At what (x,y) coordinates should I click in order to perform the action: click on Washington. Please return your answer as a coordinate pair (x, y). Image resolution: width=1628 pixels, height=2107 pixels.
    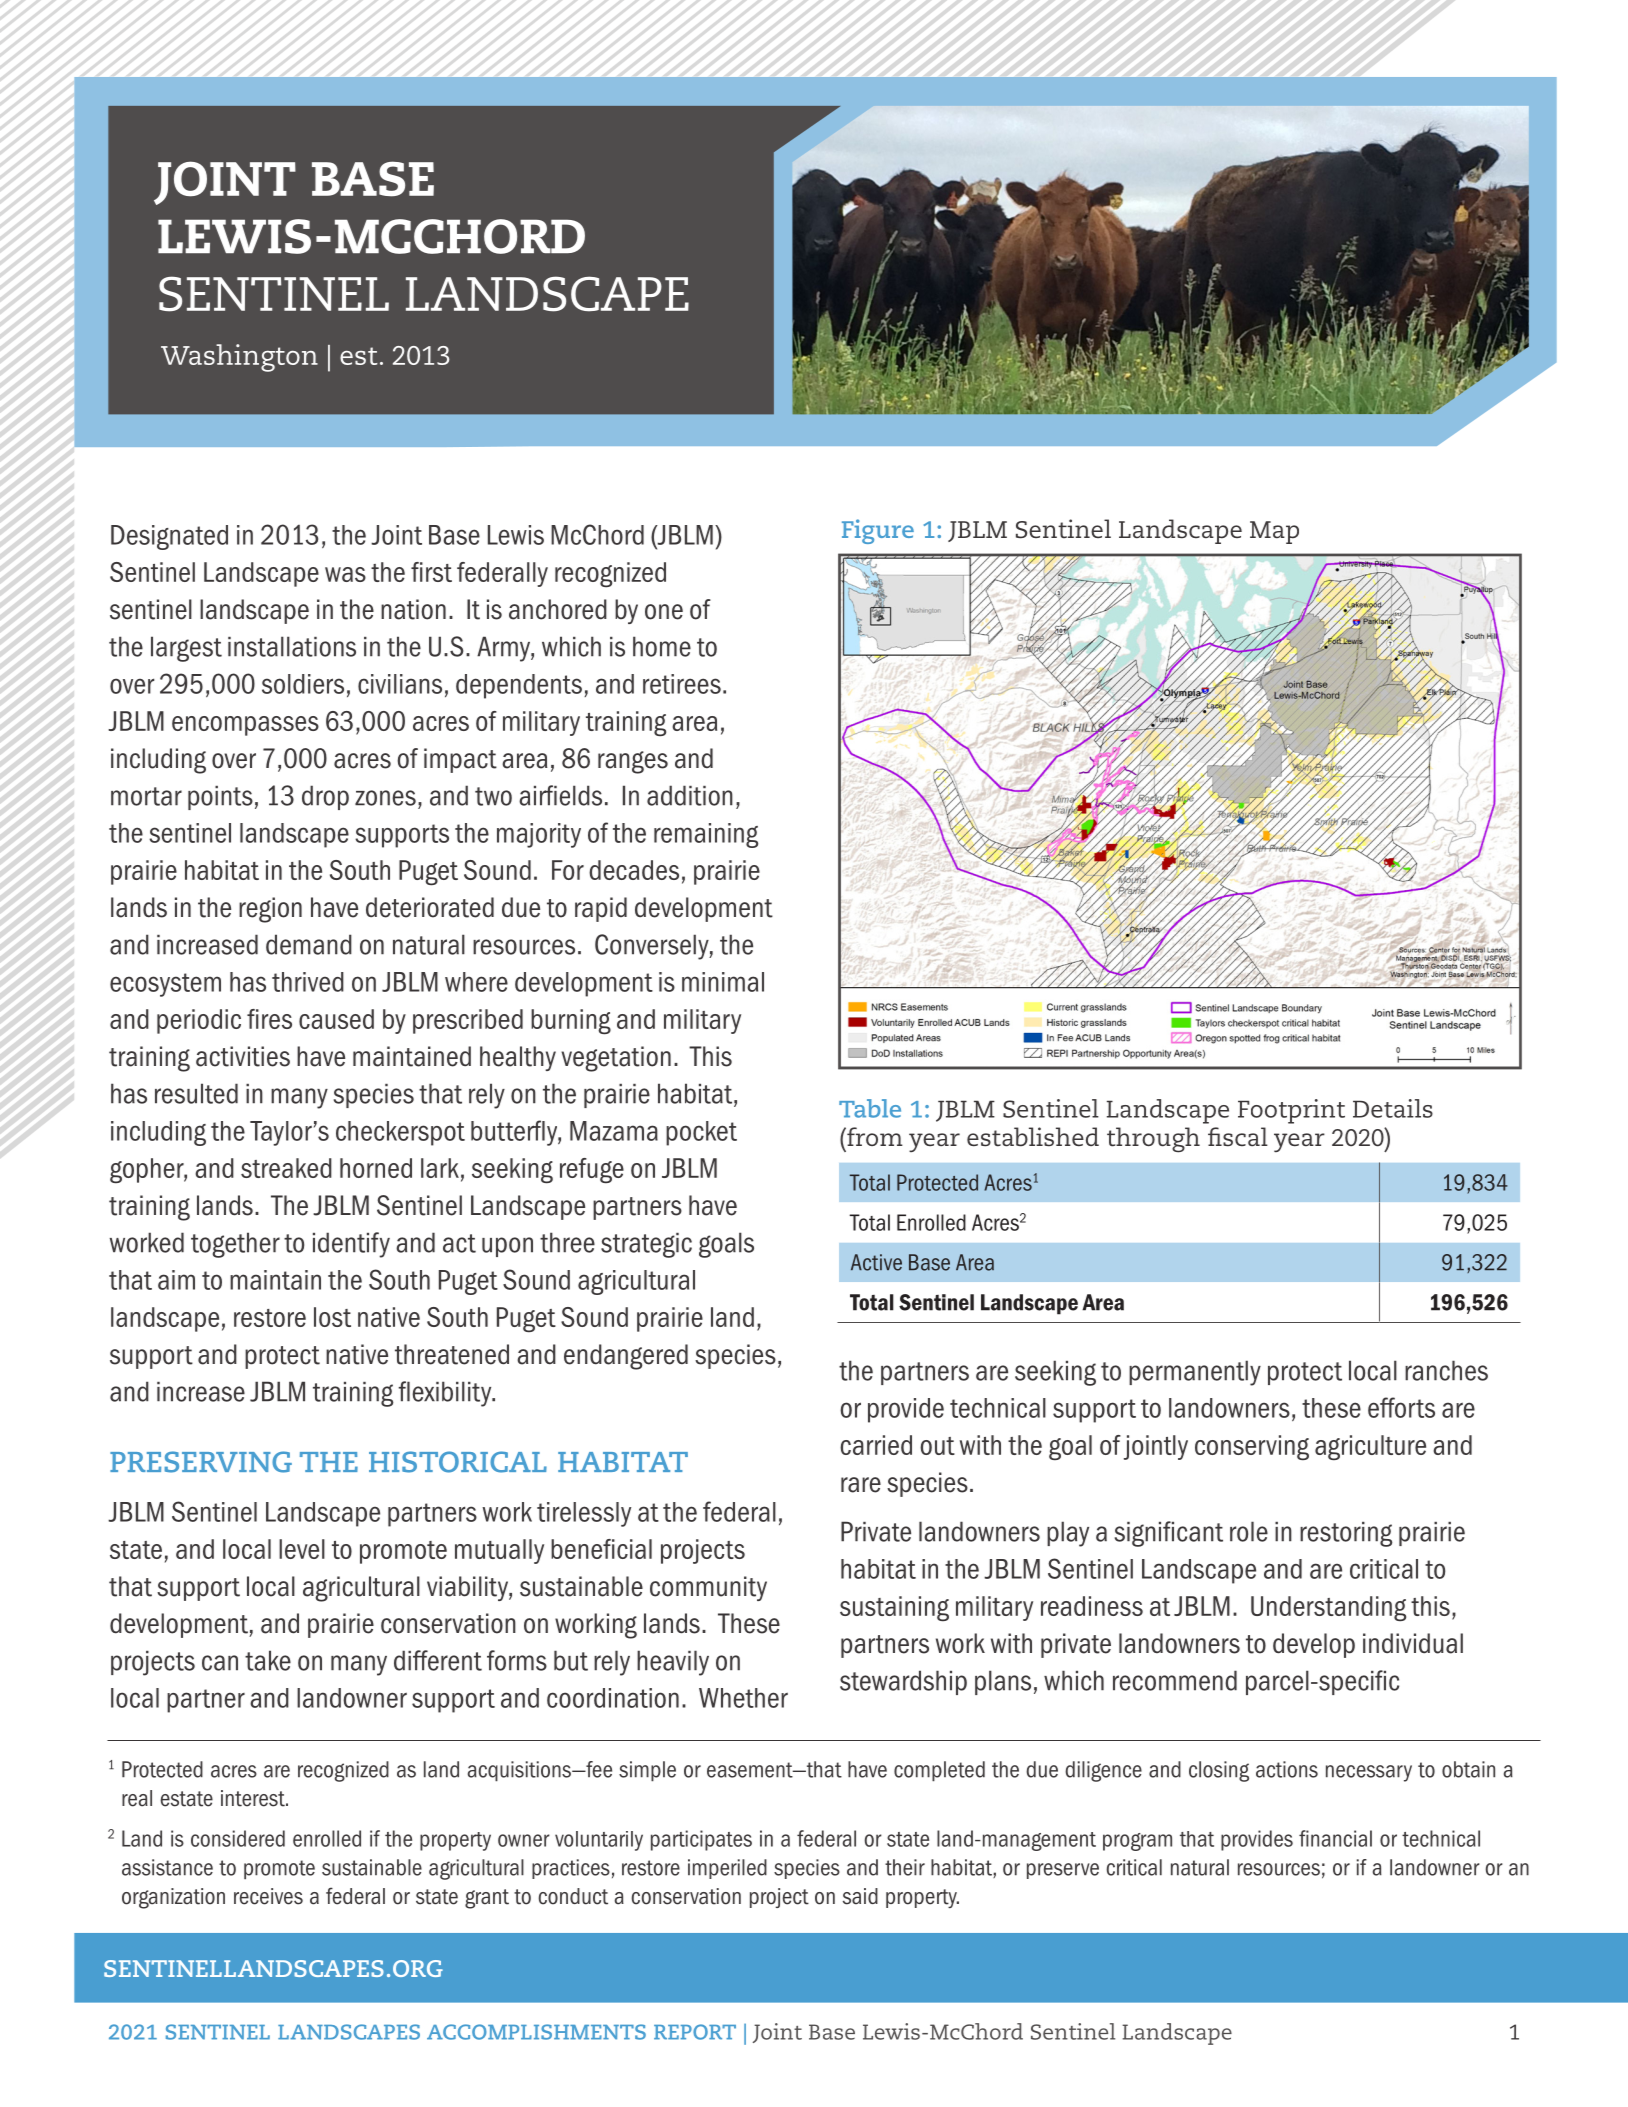
    Looking at the image, I should click on (239, 358).
